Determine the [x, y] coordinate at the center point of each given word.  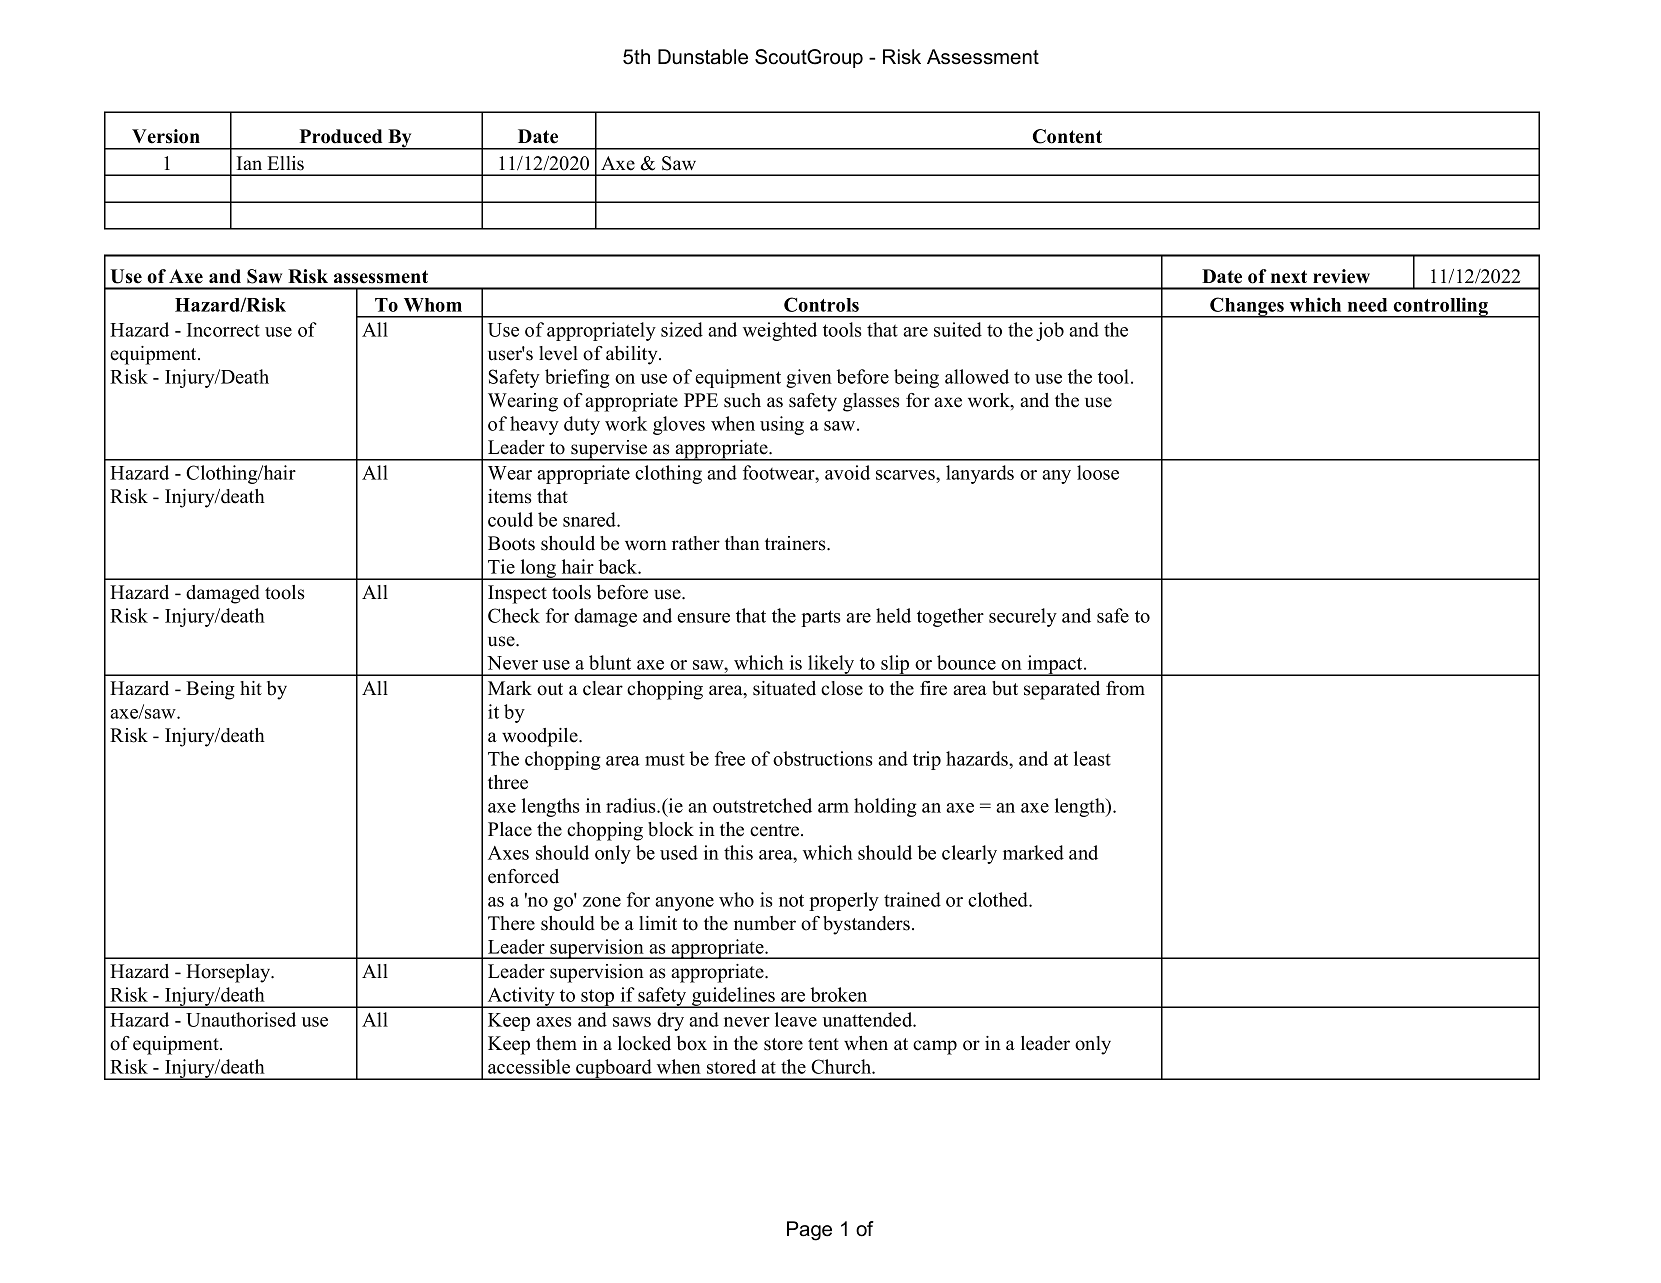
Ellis [285, 163]
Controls [821, 304]
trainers [796, 543]
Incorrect [223, 330]
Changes [1247, 307]
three [508, 782]
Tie [501, 566]
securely [1023, 617]
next [1289, 277]
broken [838, 994]
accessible [529, 1066]
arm [833, 808]
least [1092, 758]
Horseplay [229, 973]
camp [935, 1047]
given [809, 378]
